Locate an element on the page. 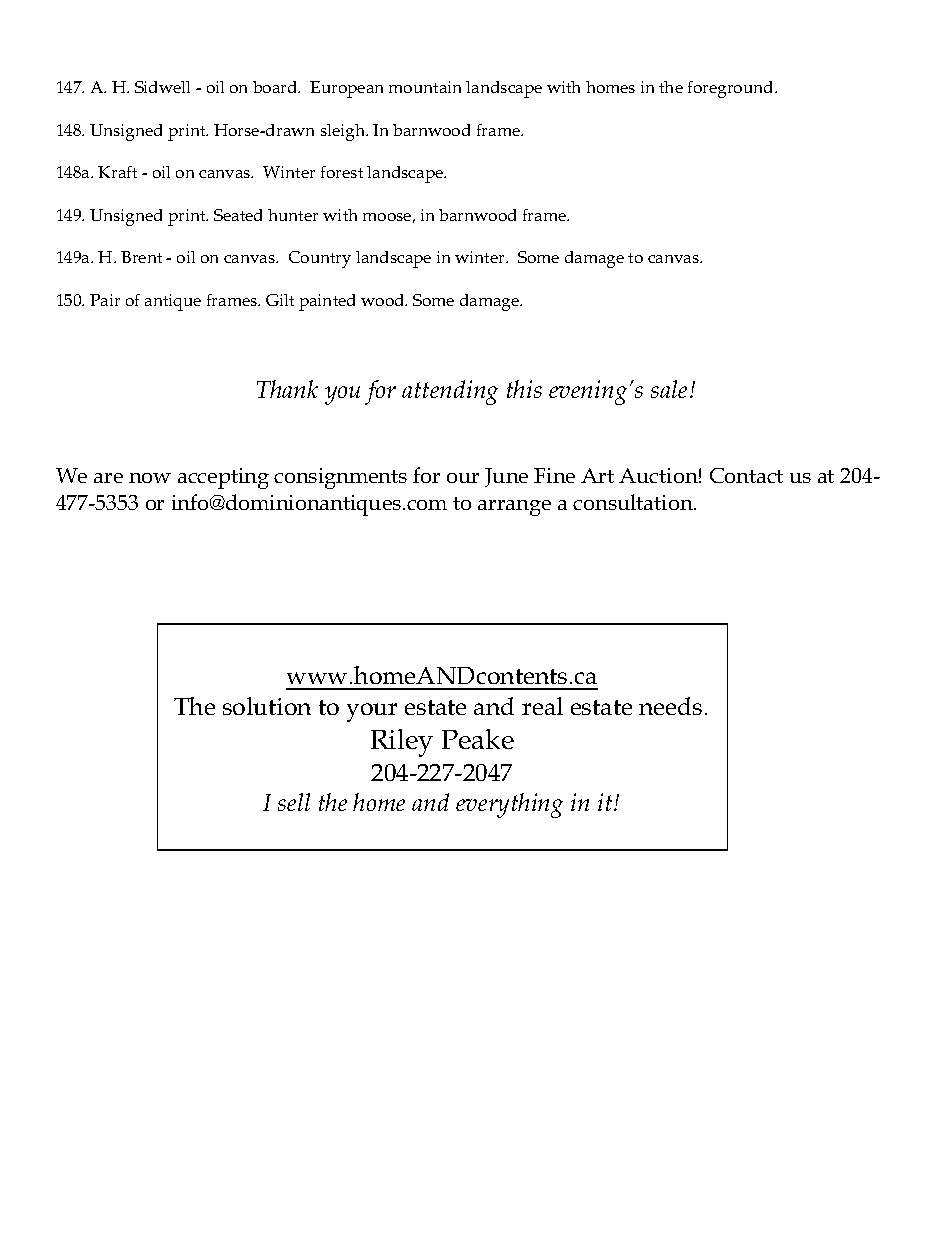 The image size is (952, 1233). arrange is located at coordinates (514, 508).
